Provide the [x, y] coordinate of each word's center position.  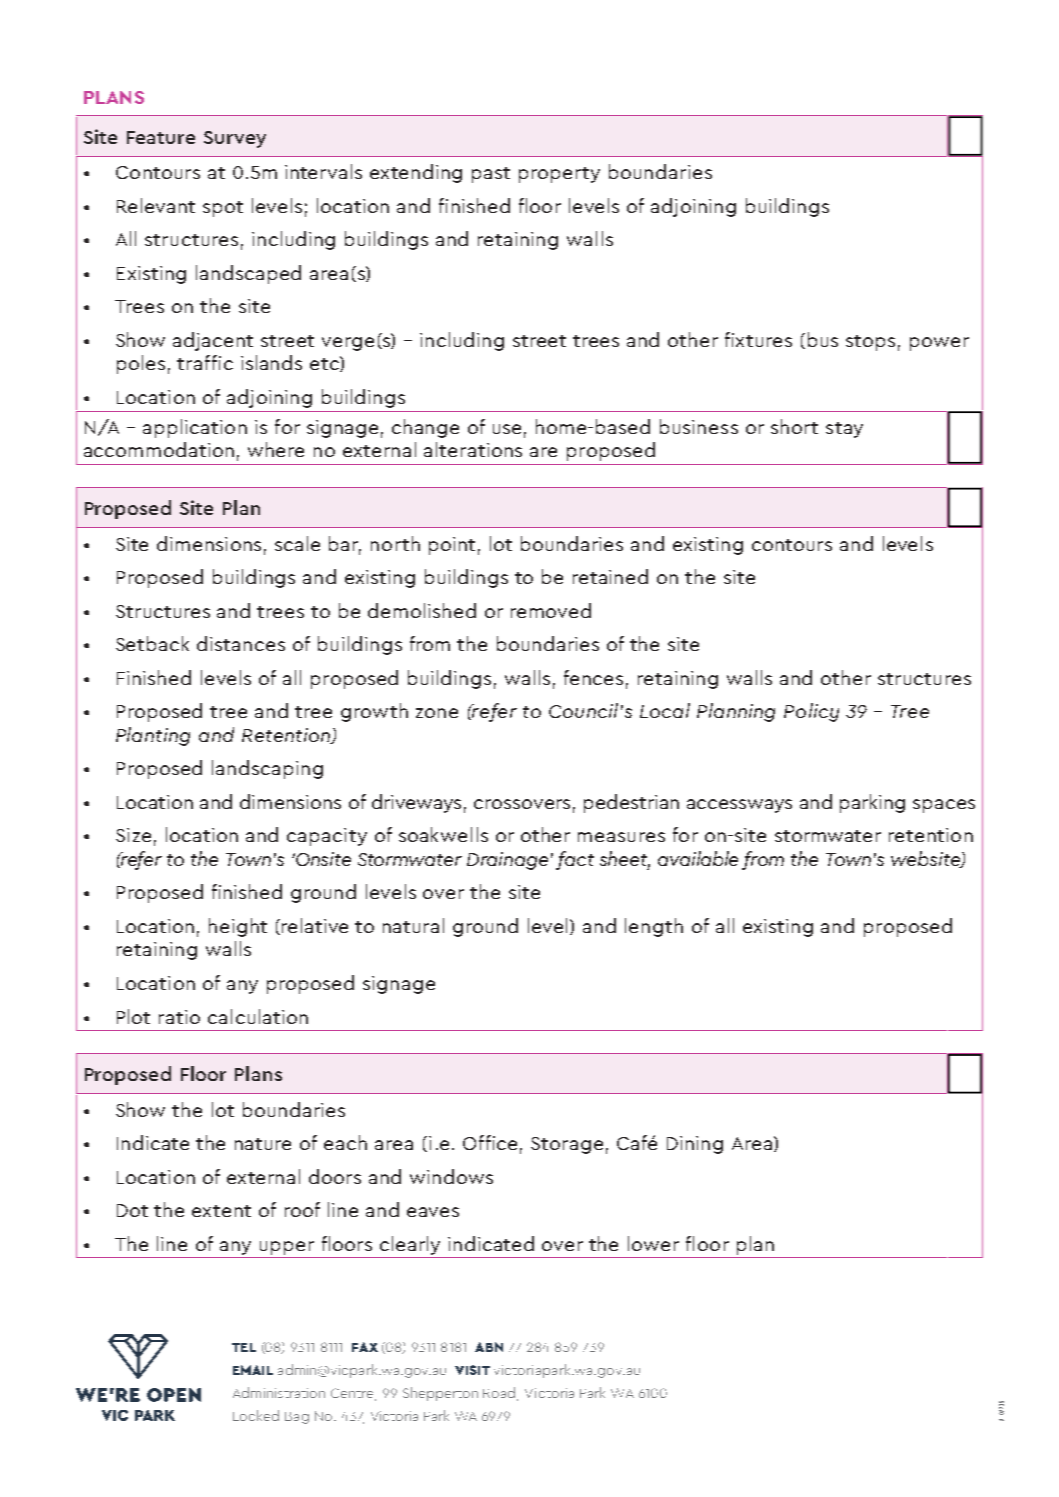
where [276, 449]
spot [223, 209]
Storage [567, 1145]
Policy [811, 712]
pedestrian [631, 803]
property [559, 175]
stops [870, 343]
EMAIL [253, 1370]
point [452, 546]
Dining [695, 1145]
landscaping [267, 769]
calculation [258, 1016]
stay [844, 430]
